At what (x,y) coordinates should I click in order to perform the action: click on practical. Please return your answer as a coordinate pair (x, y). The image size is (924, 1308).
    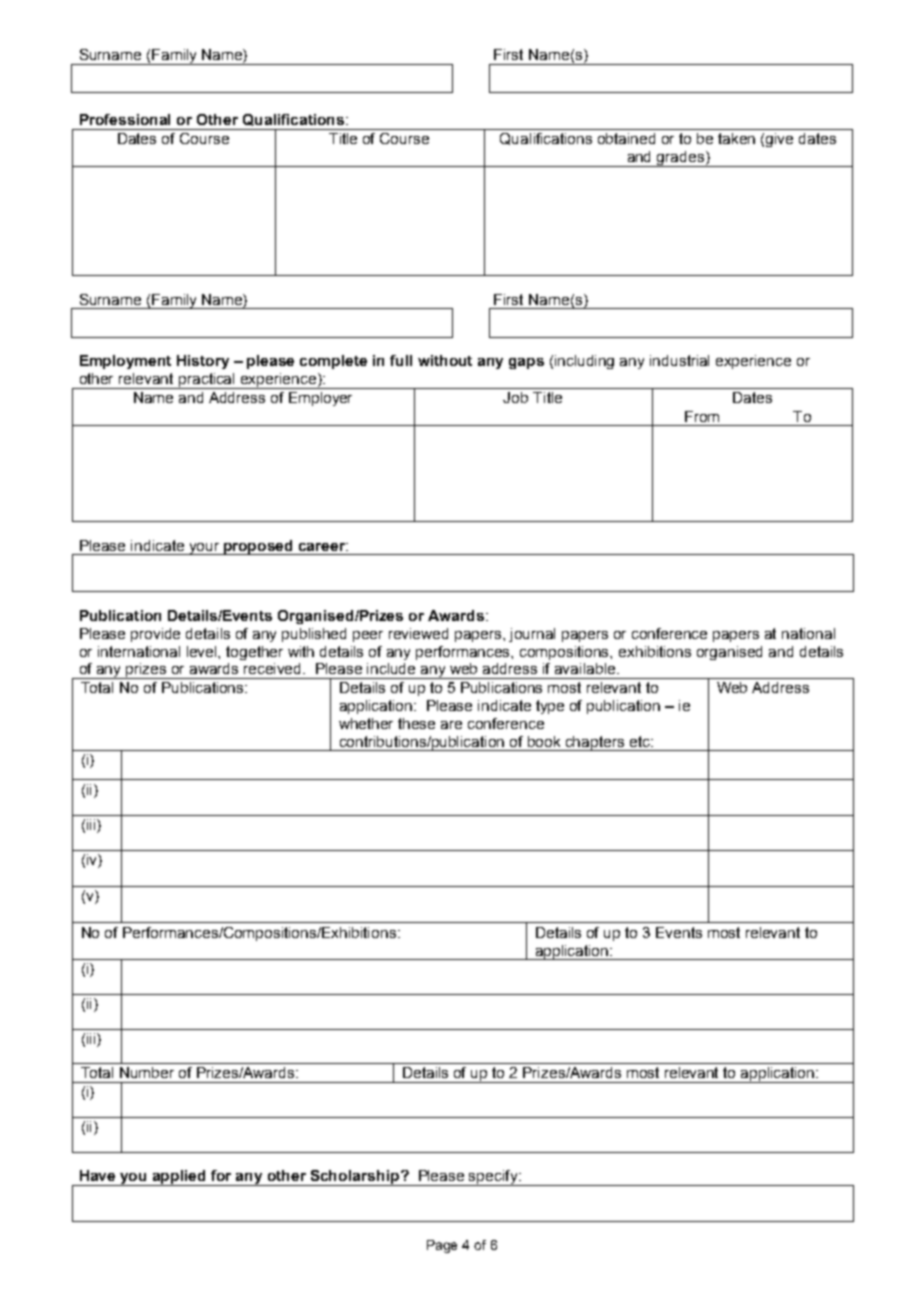
    Looking at the image, I should click on (207, 381).
